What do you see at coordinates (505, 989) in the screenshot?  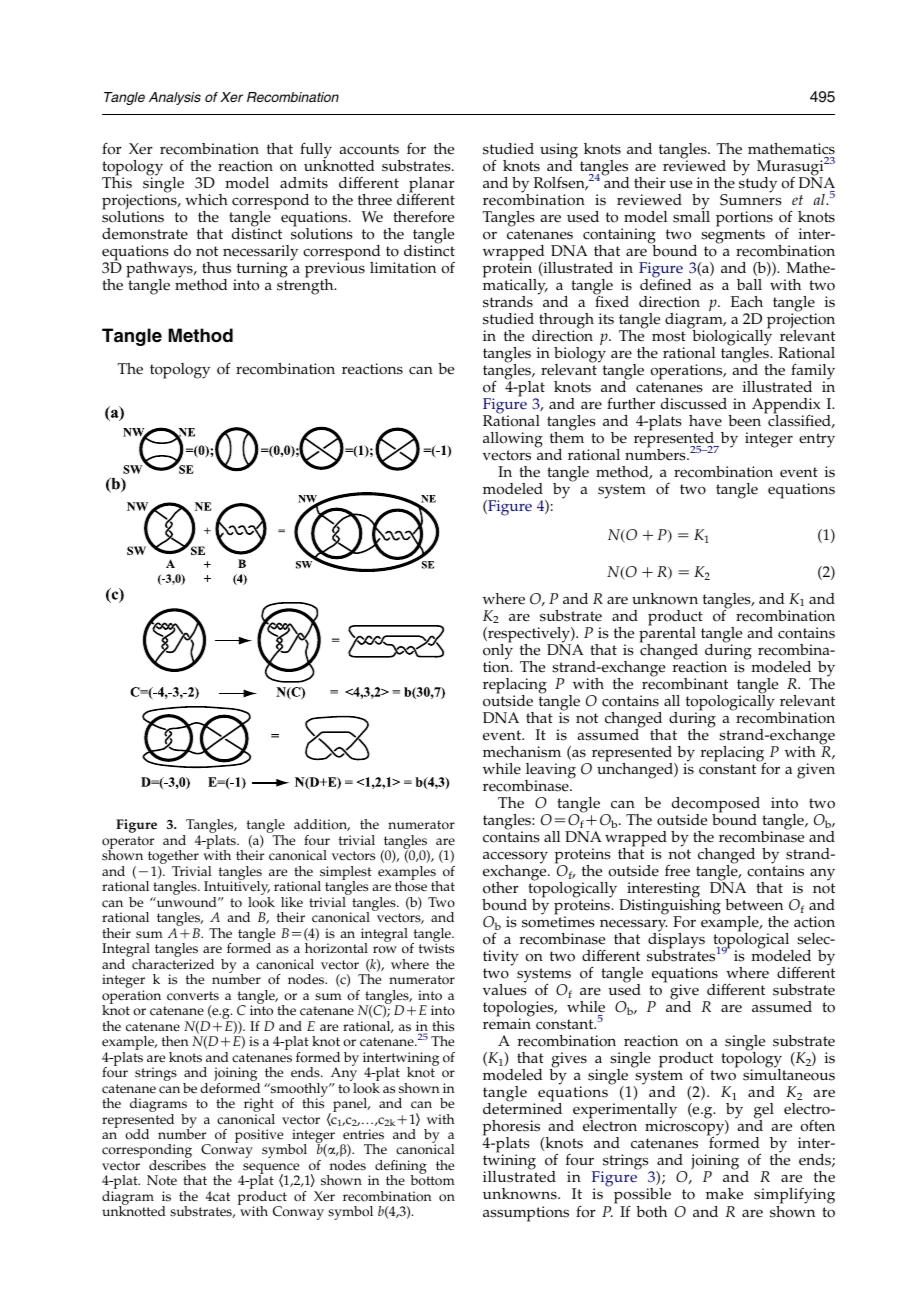 I see `values` at bounding box center [505, 989].
